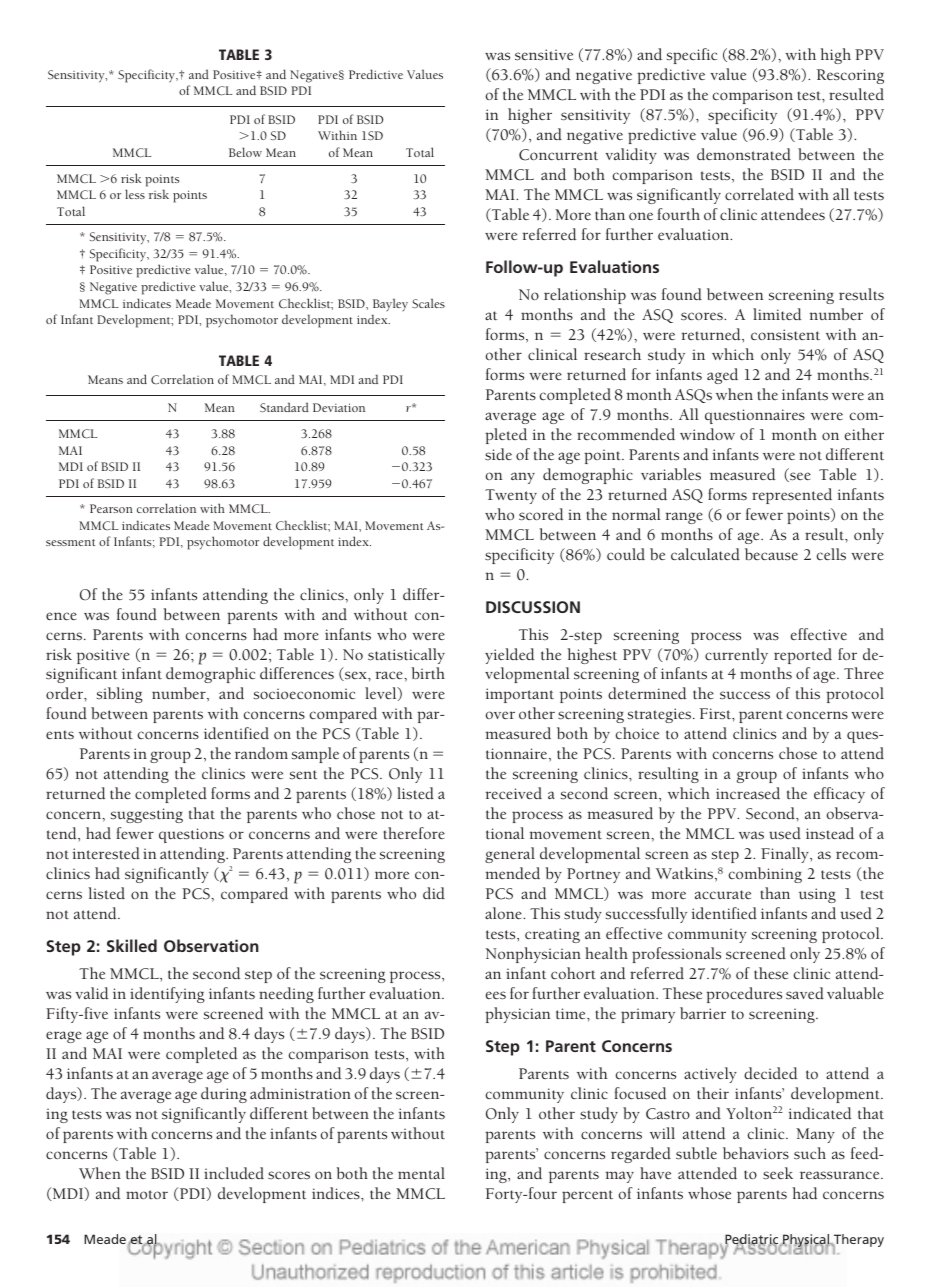  I want to click on increased, so click(748, 793).
